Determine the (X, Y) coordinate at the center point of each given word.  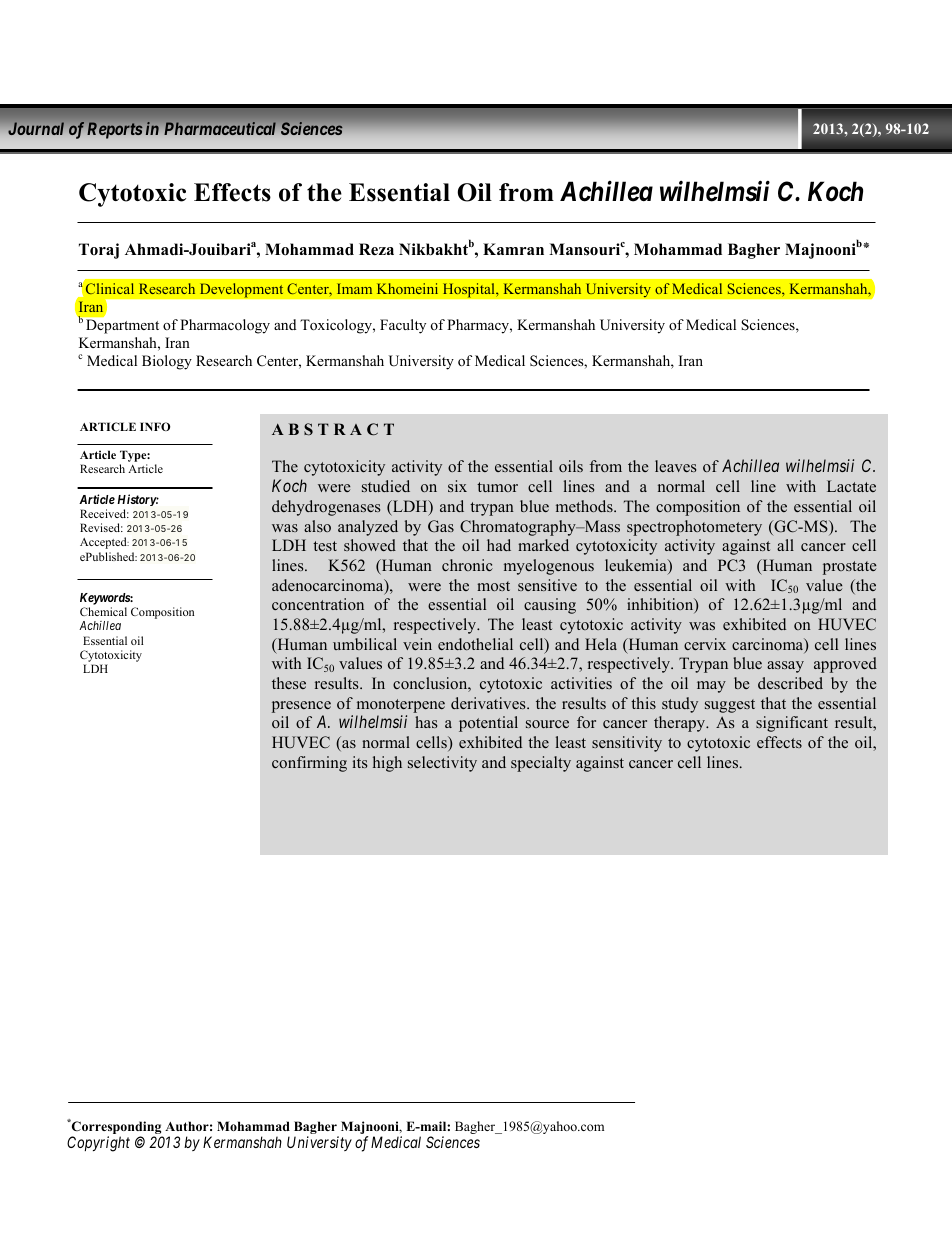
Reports (115, 130)
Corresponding (116, 1128)
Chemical (103, 611)
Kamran (513, 249)
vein (417, 644)
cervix (705, 644)
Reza (376, 249)
